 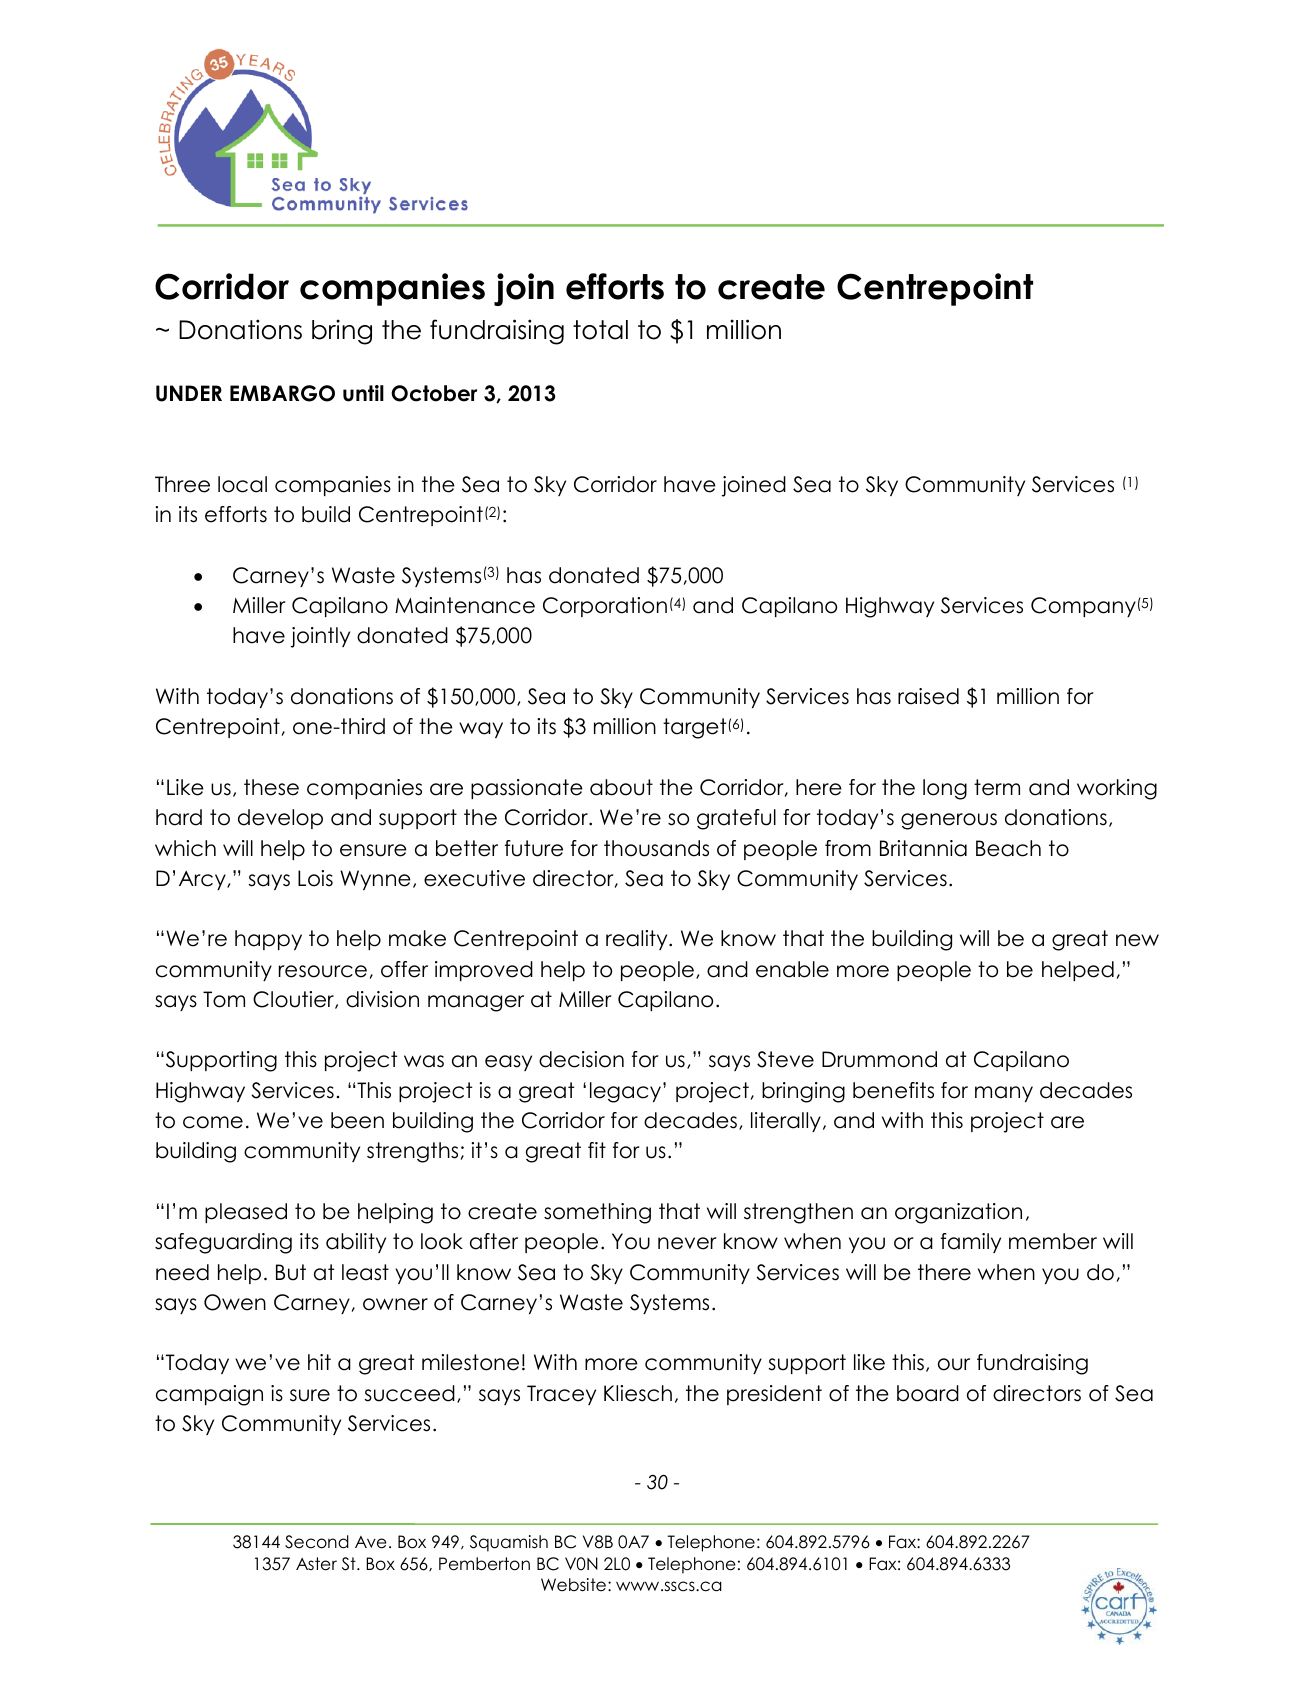 I want to click on Second, so click(x=317, y=1542).
